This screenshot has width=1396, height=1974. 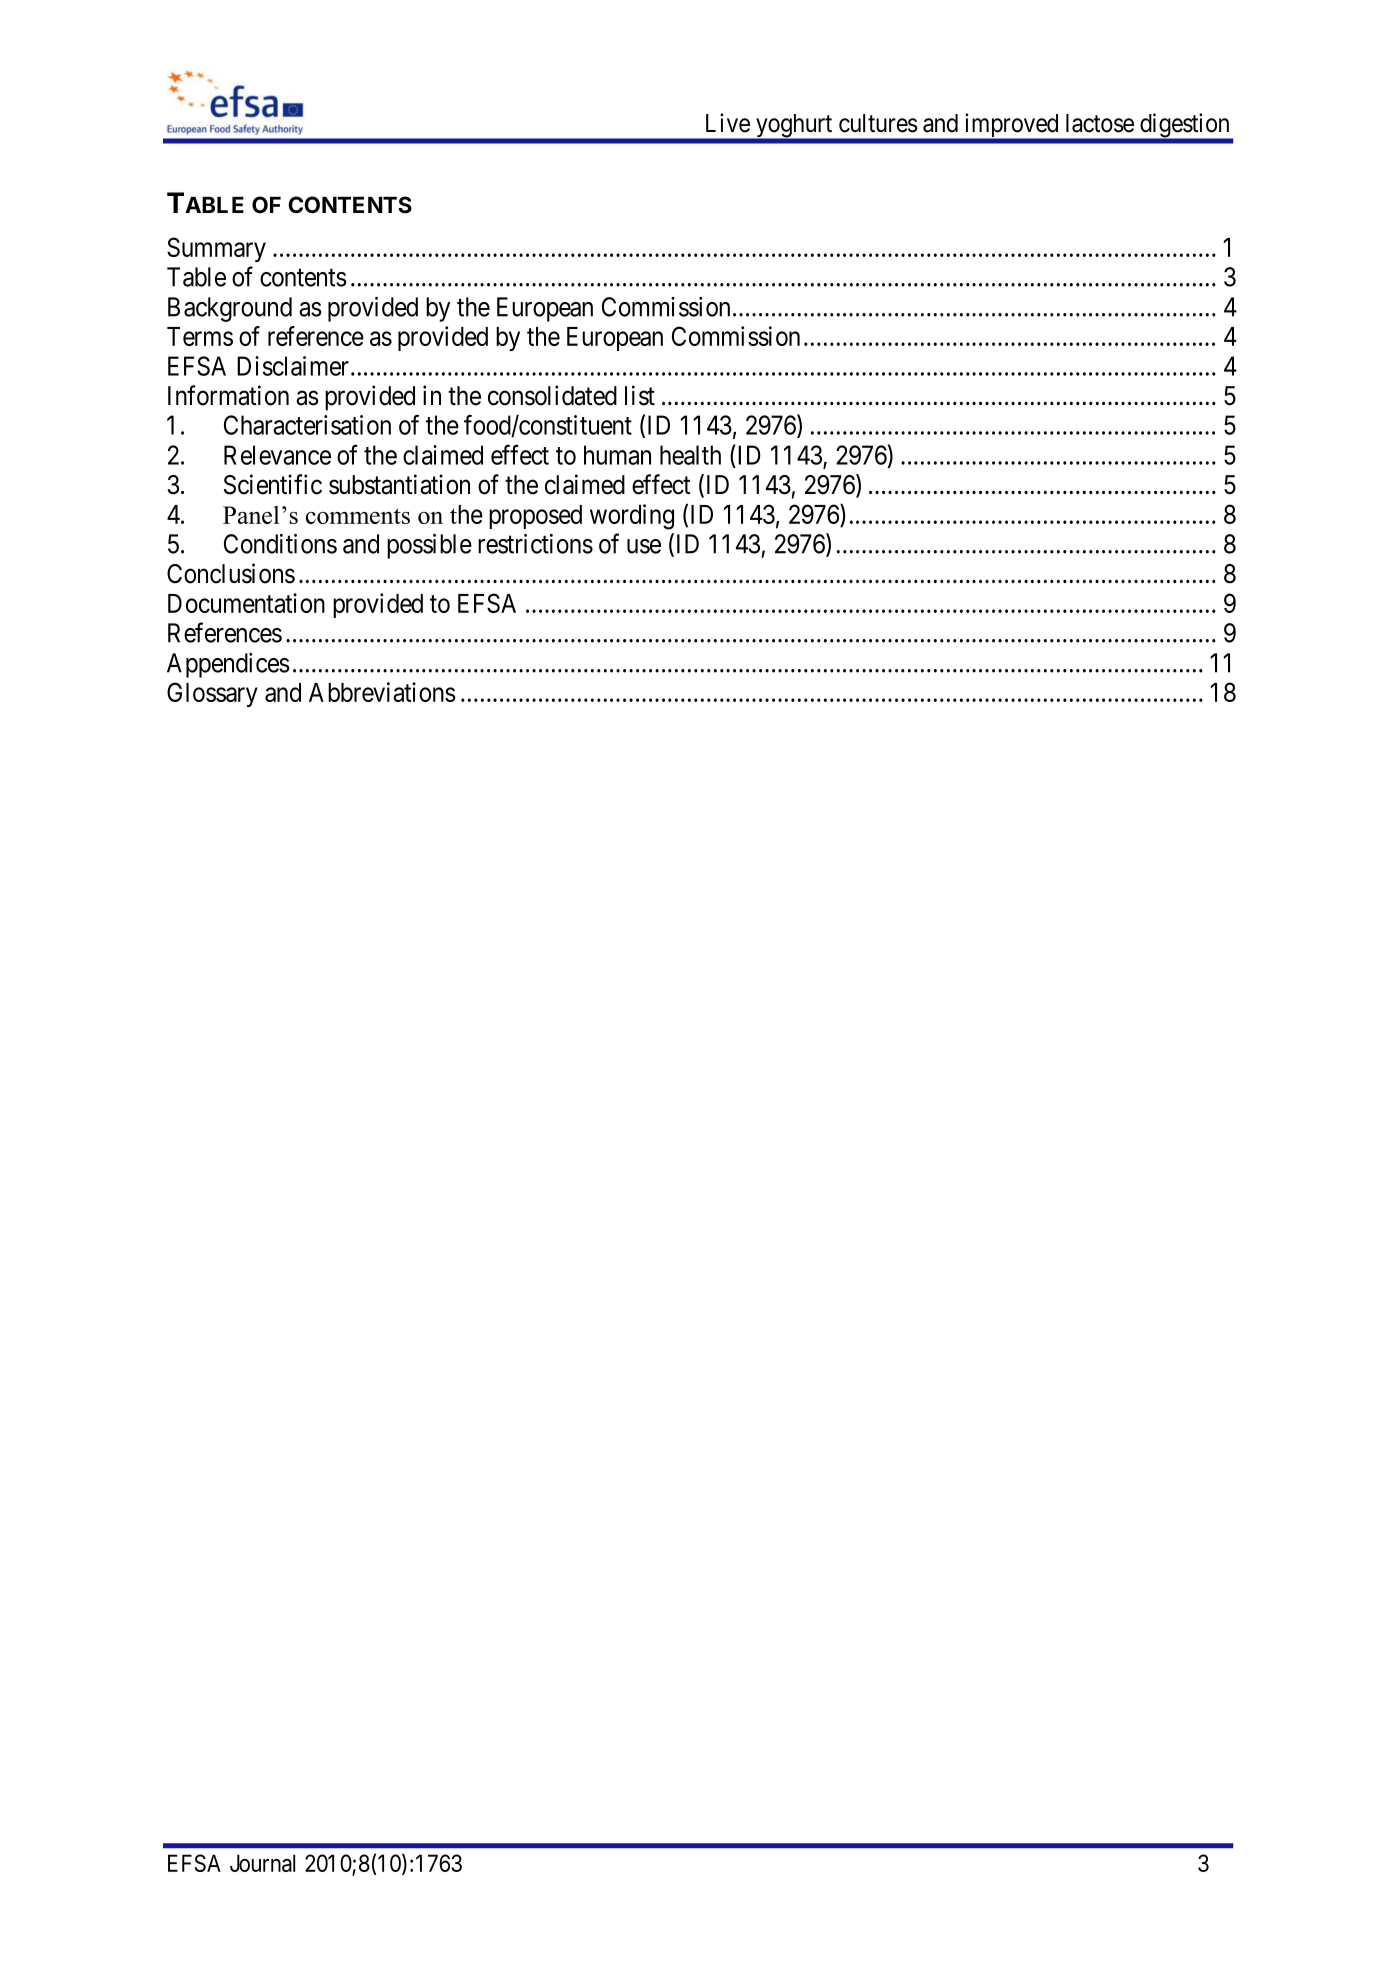 I want to click on Live, so click(x=728, y=123).
